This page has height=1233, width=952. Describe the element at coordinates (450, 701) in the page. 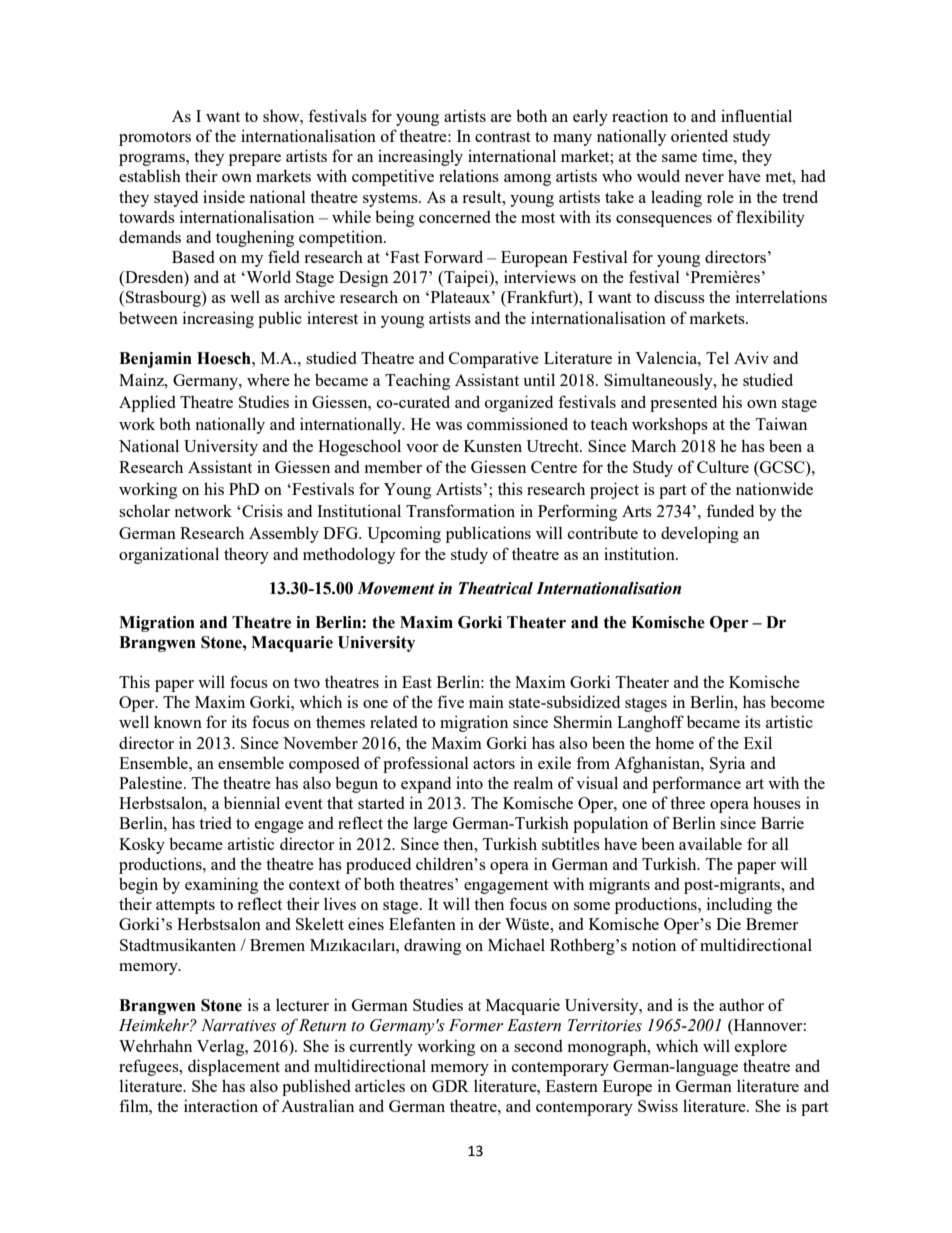

I see `five` at that location.
